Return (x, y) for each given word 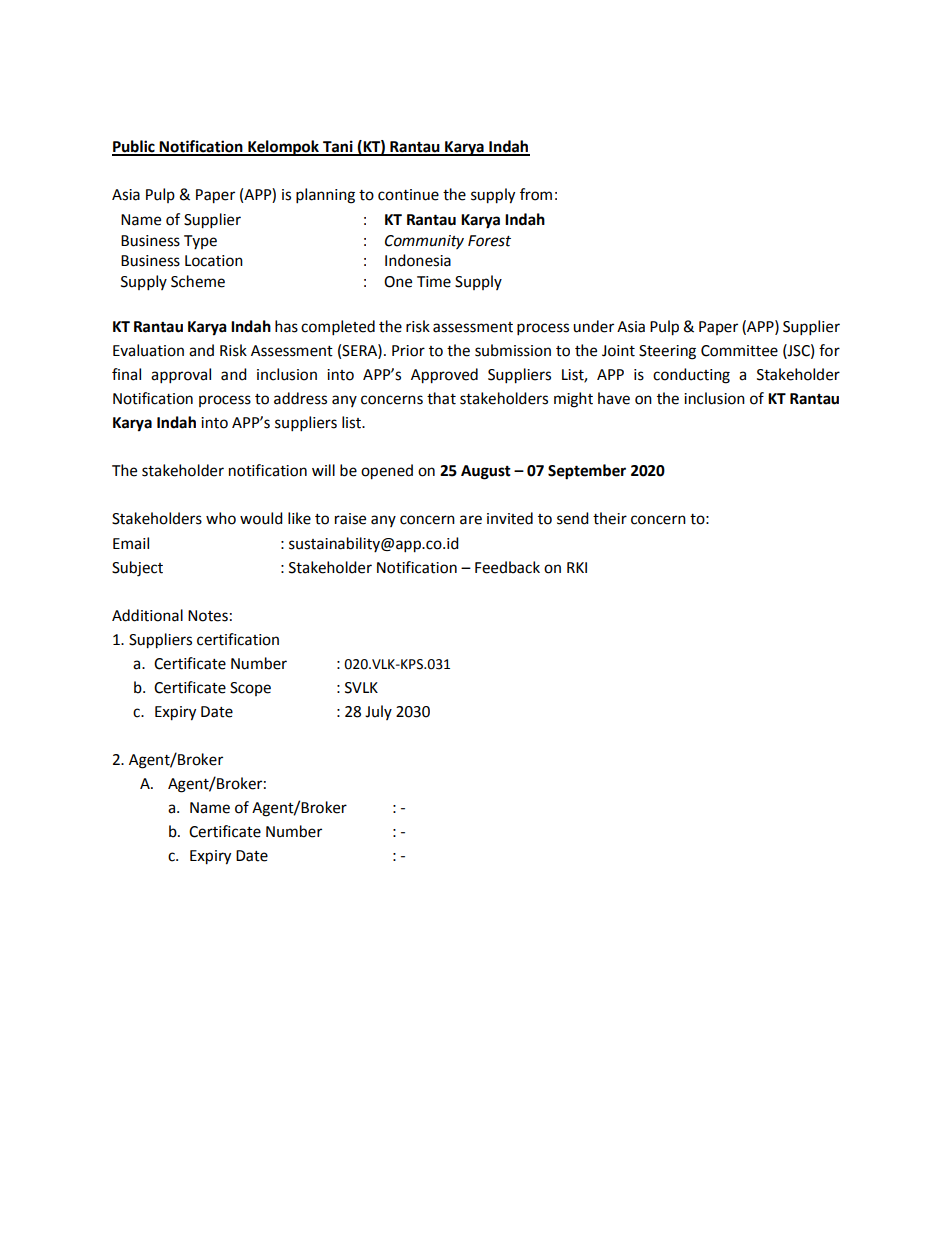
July (378, 712)
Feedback (507, 567)
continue (408, 195)
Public (134, 147)
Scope (250, 689)
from (536, 194)
